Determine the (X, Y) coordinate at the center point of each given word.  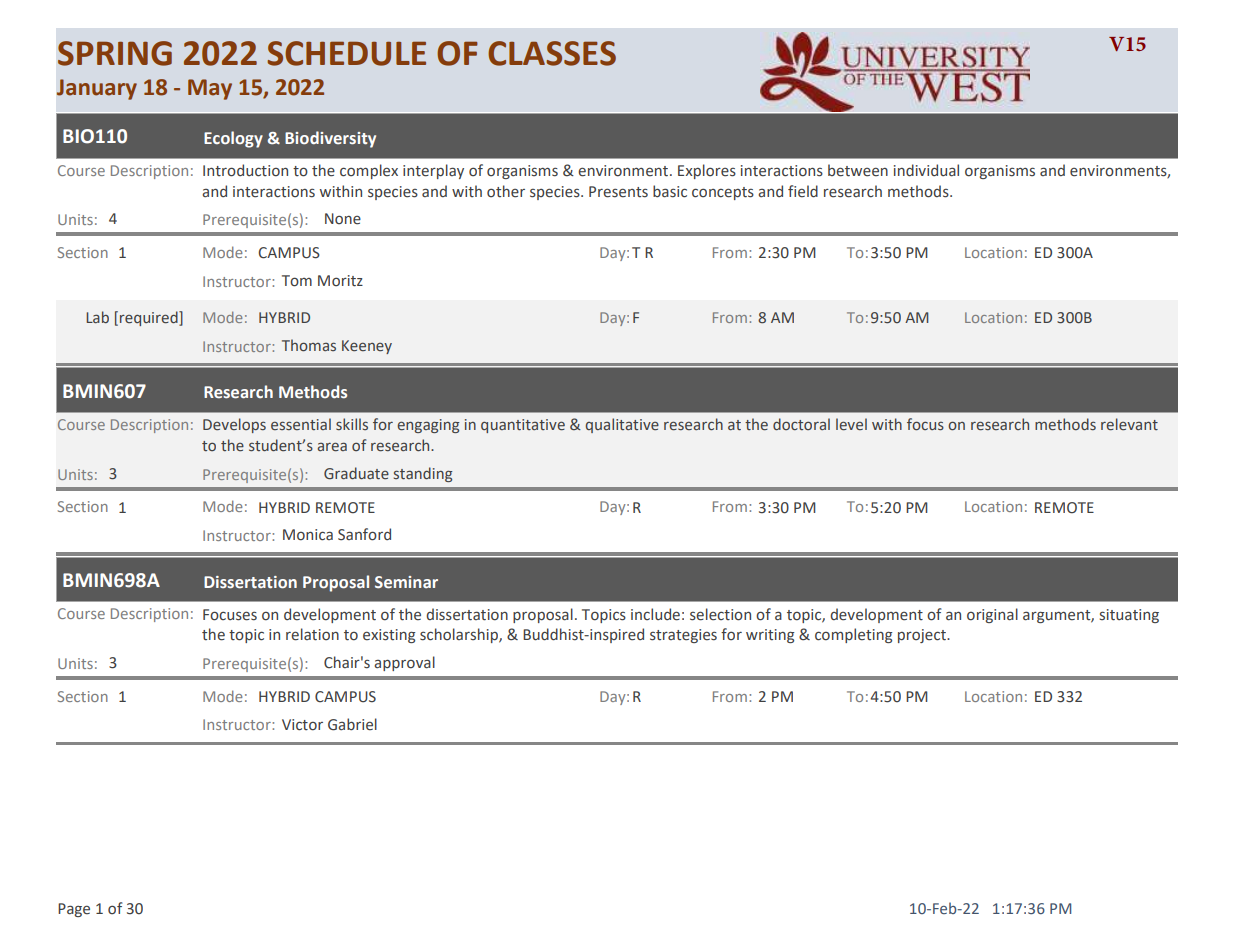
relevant (1129, 424)
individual (926, 170)
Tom (297, 281)
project (923, 636)
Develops (234, 425)
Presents (618, 192)
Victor (302, 725)
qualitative (622, 425)
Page (74, 910)
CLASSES (552, 53)
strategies (683, 636)
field (803, 191)
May (210, 89)
